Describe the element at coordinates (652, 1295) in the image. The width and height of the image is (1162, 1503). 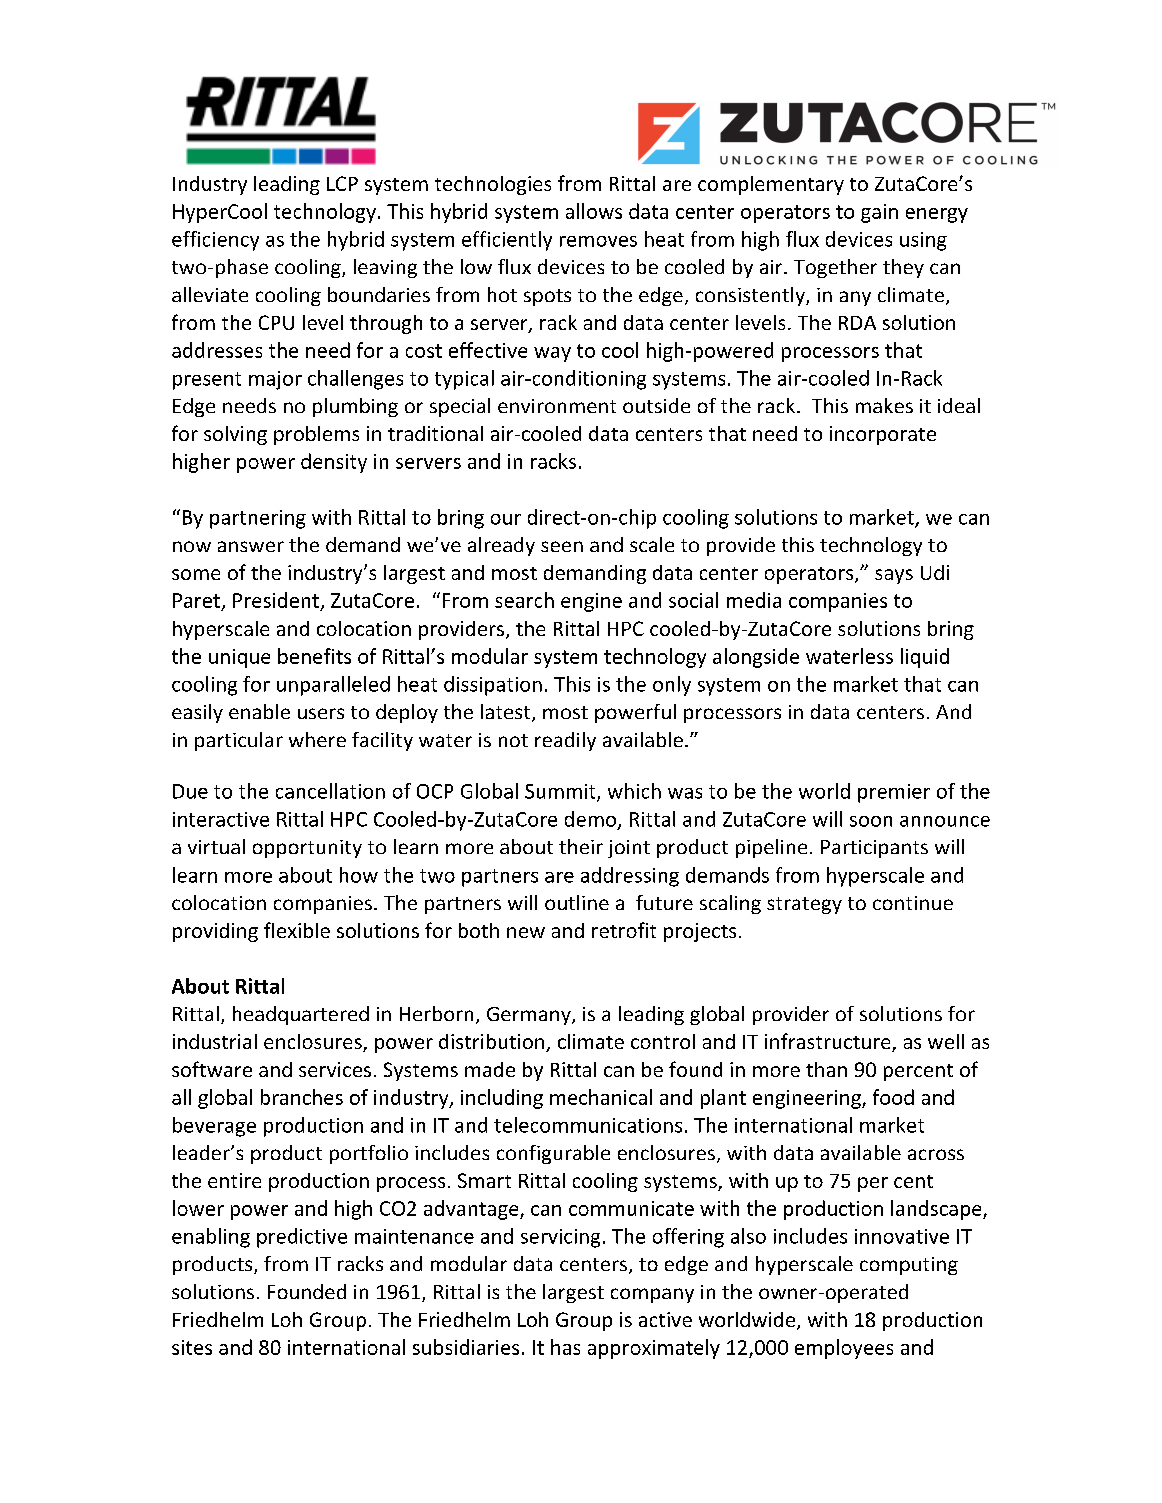
I see `company` at that location.
